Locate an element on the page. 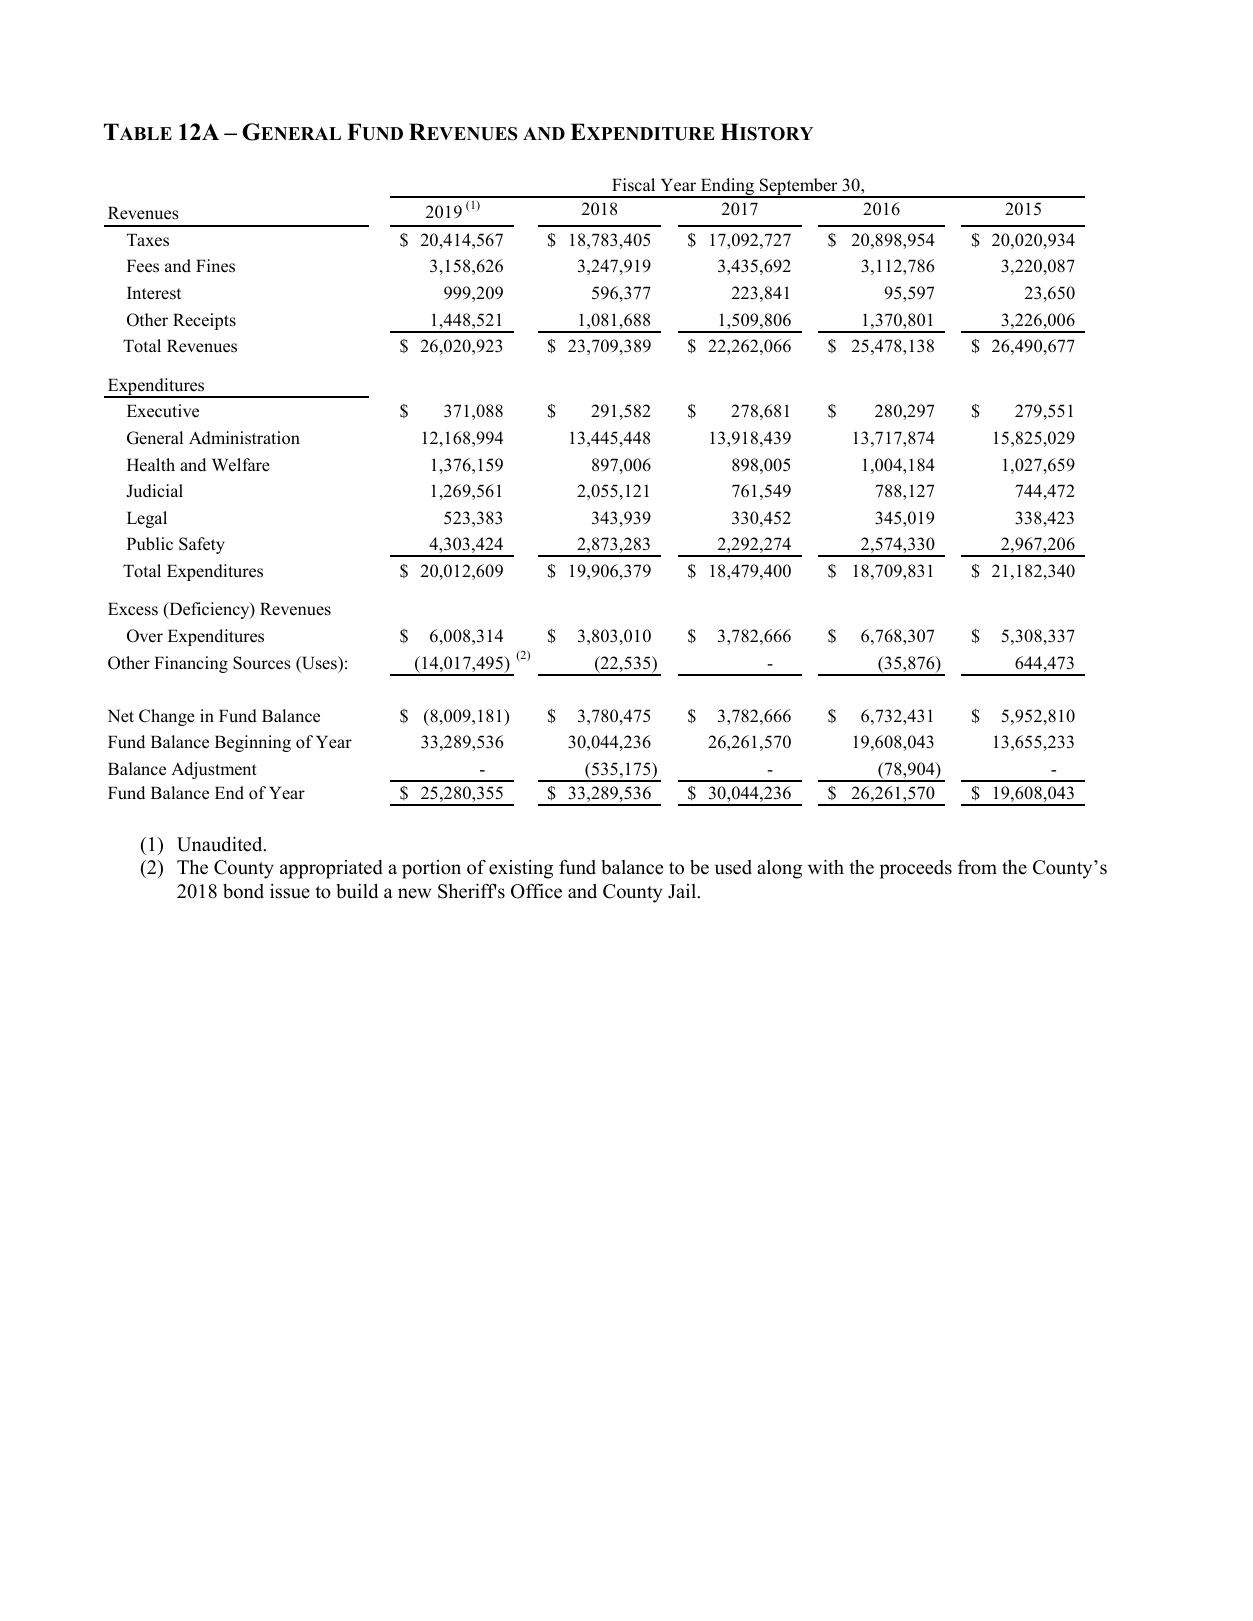  September is located at coordinates (799, 188).
